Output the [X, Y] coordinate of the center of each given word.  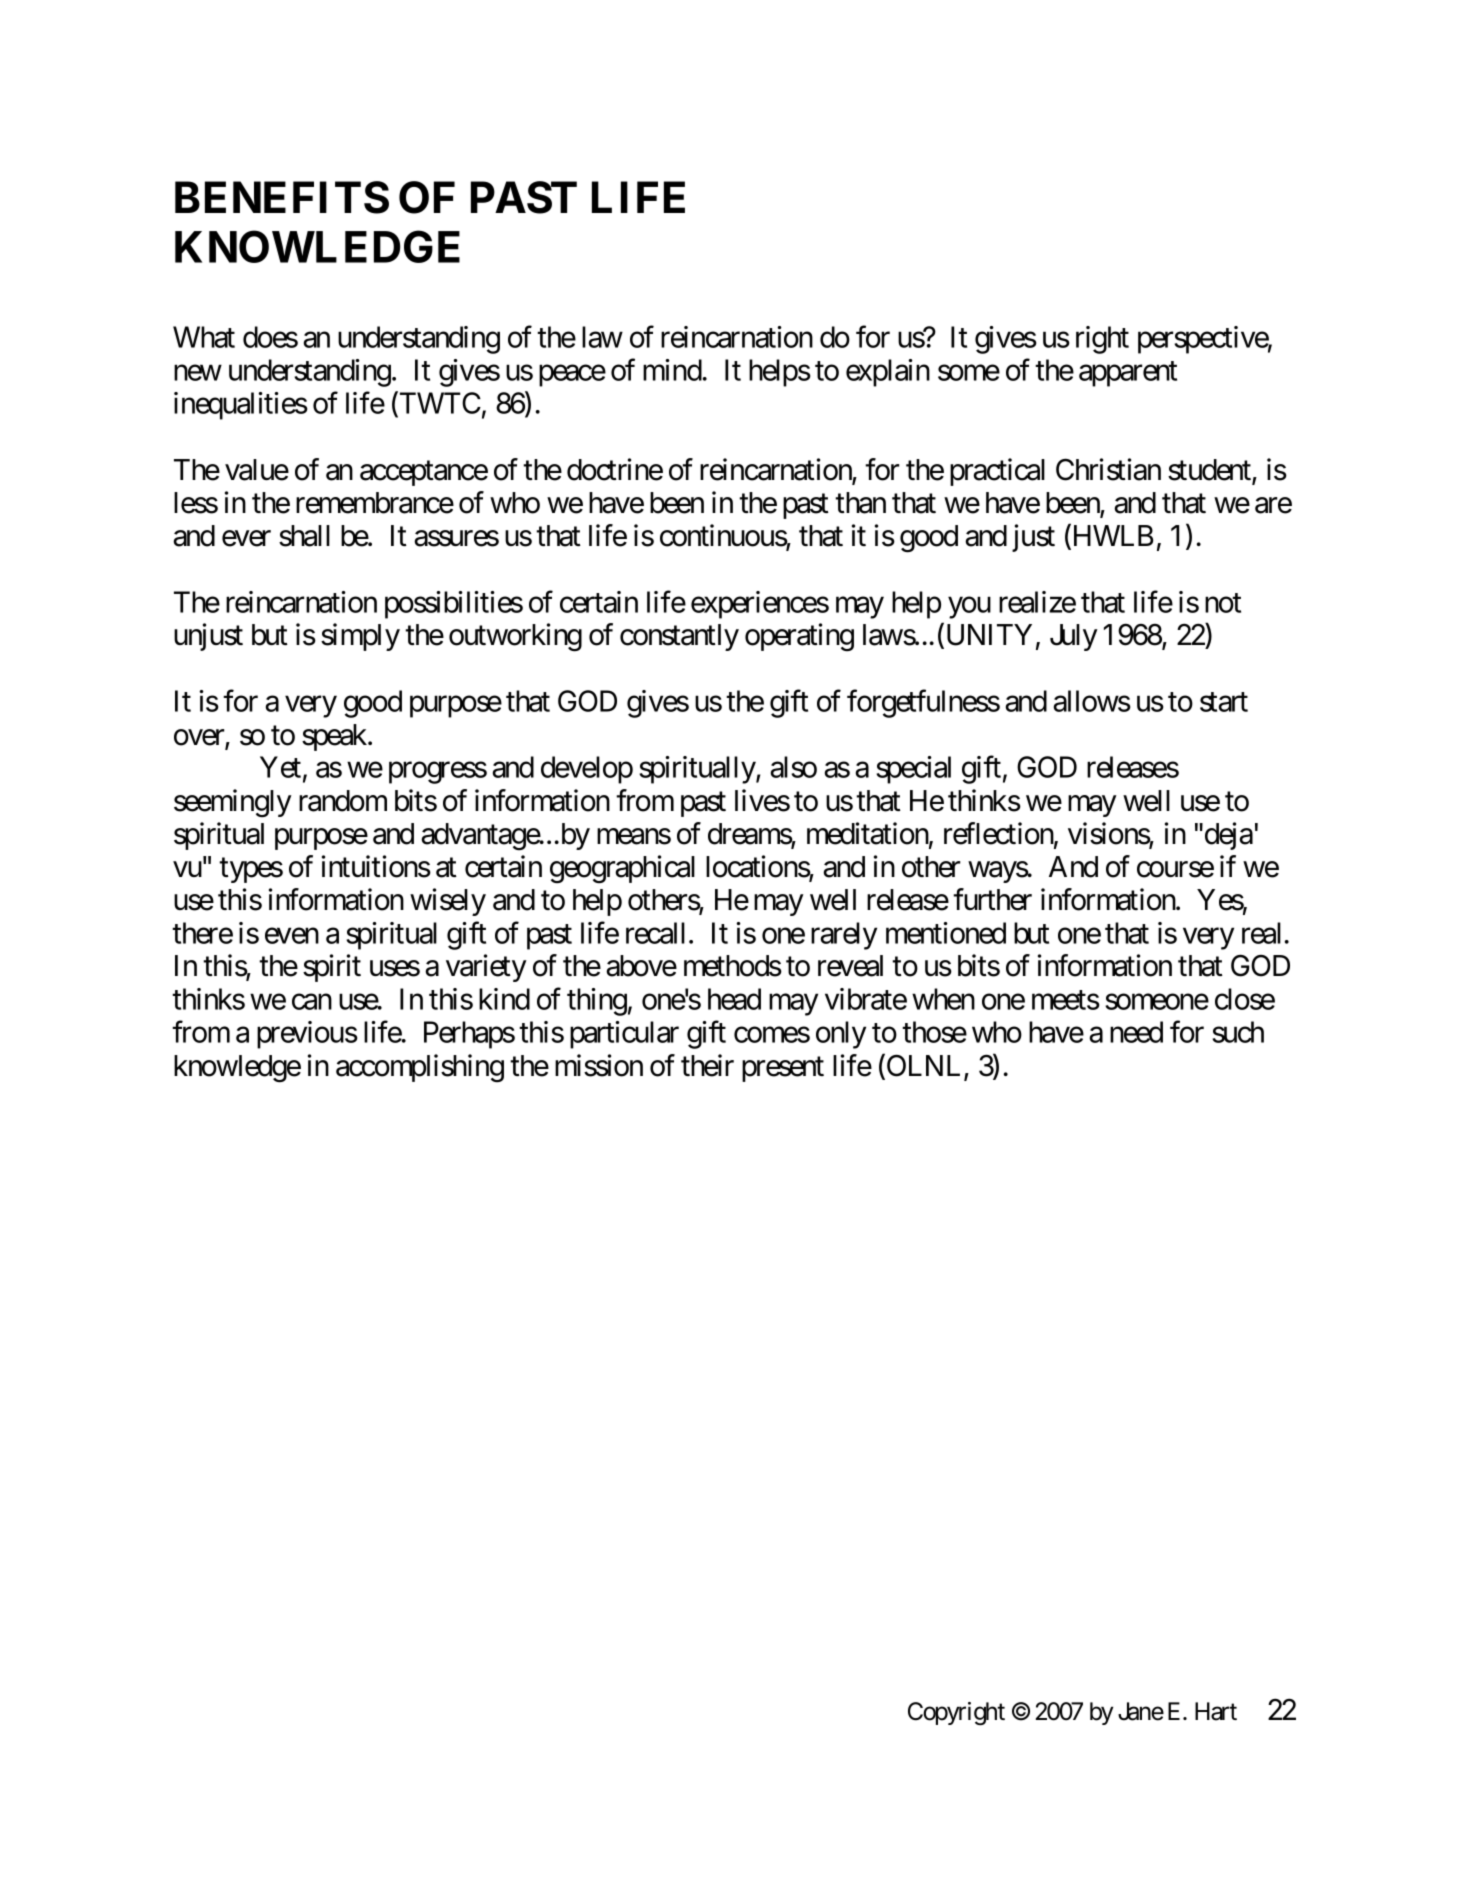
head [734, 999]
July [1074, 637]
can [312, 1002]
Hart [1216, 1711]
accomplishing [420, 1068]
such [1238, 1032]
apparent [1128, 374]
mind [672, 370]
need [1136, 1032]
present [783, 1069]
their [707, 1065]
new [198, 373]
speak [335, 737]
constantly [679, 637]
